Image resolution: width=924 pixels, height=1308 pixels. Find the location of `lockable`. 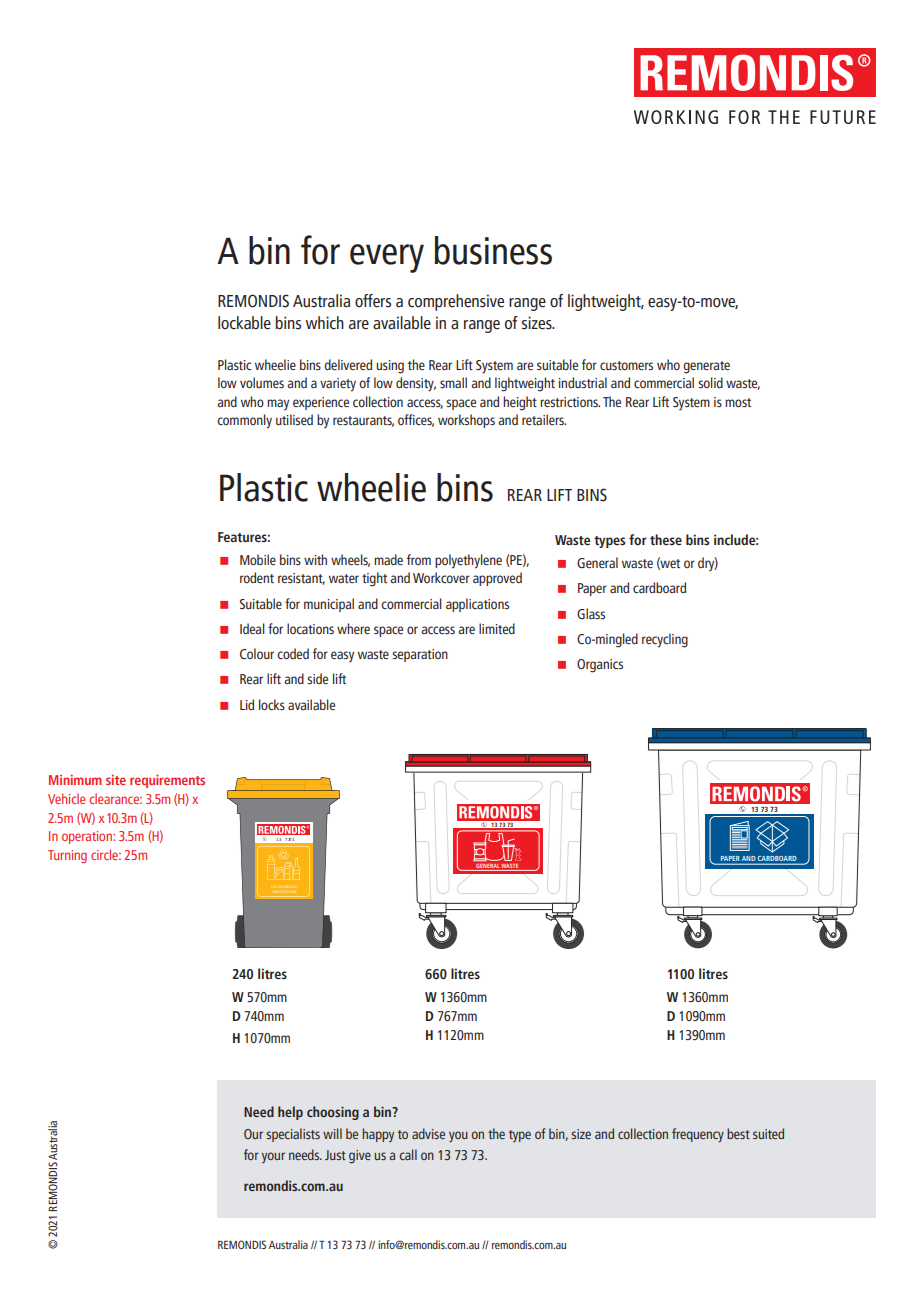

lockable is located at coordinates (244, 323).
